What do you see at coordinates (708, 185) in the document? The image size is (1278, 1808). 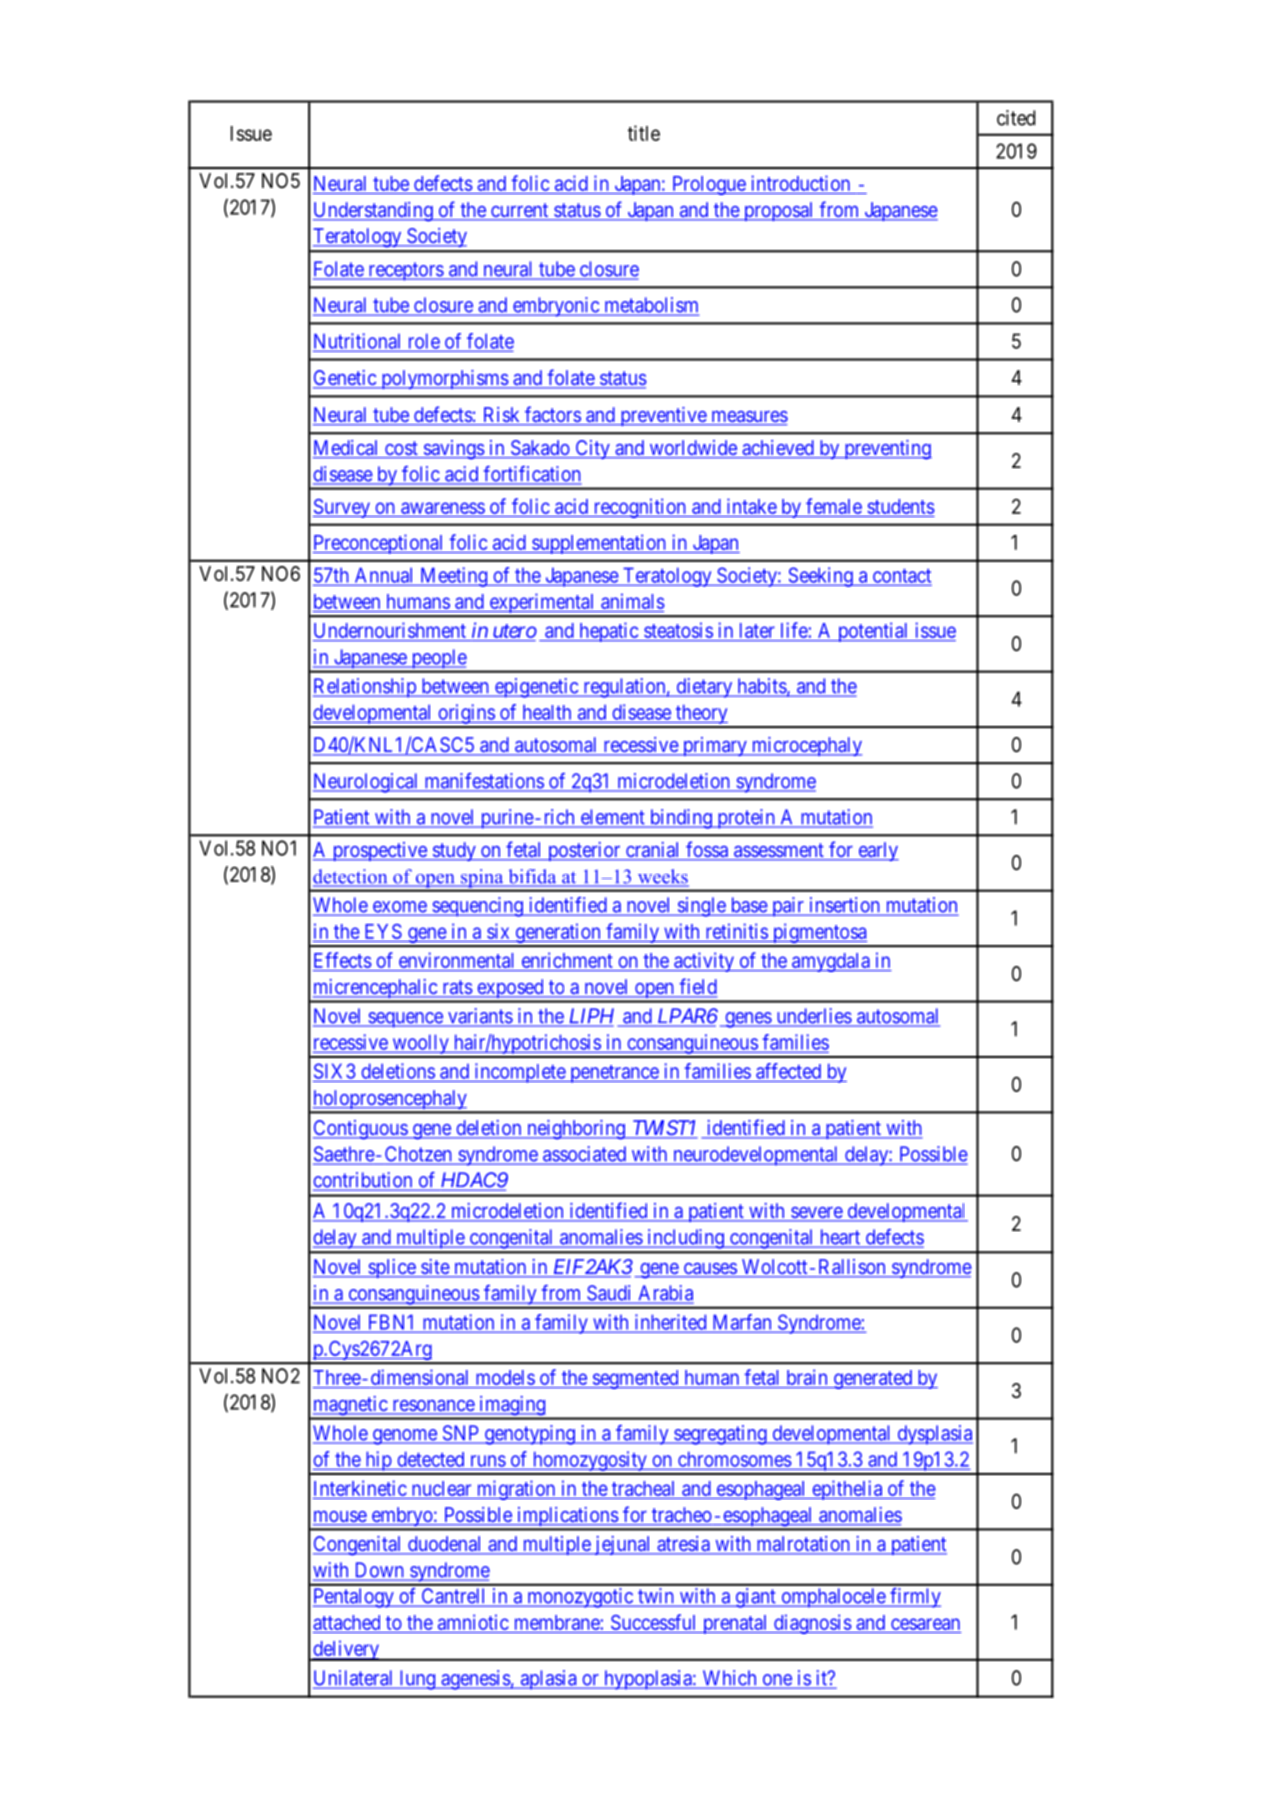 I see `Prologue` at bounding box center [708, 185].
